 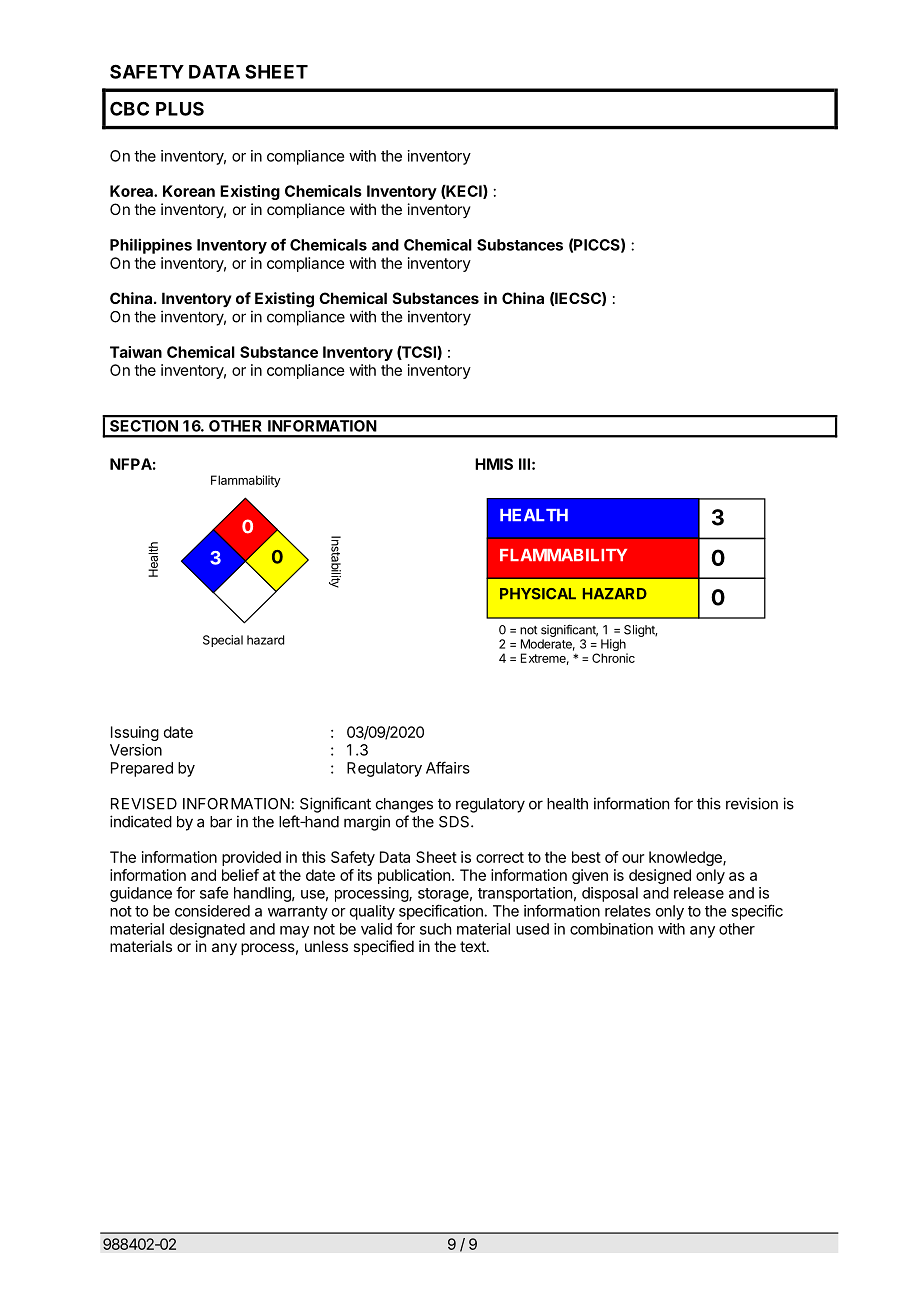 What do you see at coordinates (136, 352) in the screenshot?
I see `Taiwan` at bounding box center [136, 352].
